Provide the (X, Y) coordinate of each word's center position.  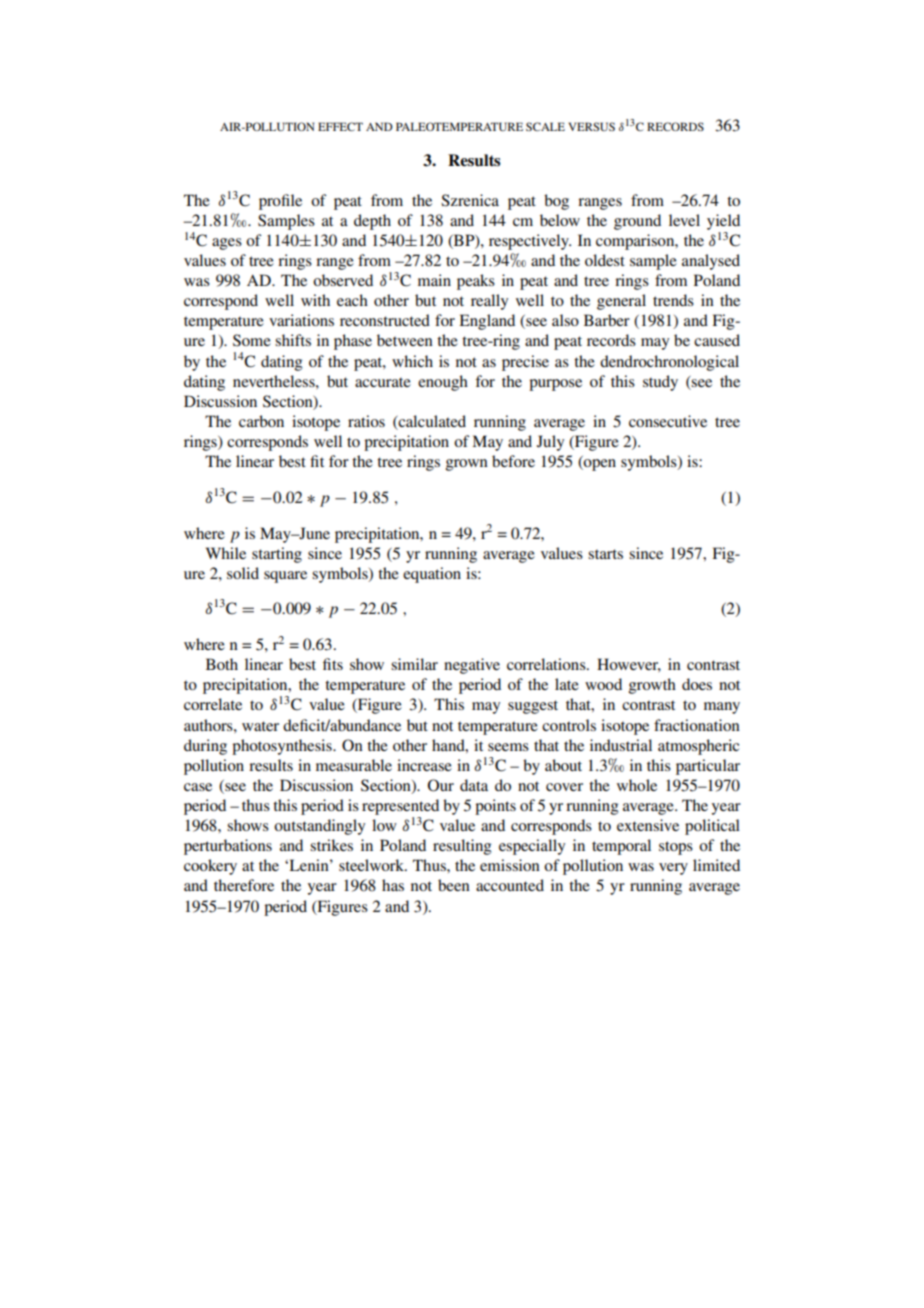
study (660, 383)
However (629, 665)
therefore (244, 885)
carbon (261, 421)
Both (222, 664)
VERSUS (591, 126)
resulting (462, 847)
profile (280, 202)
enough (443, 383)
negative (472, 666)
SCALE (545, 126)
